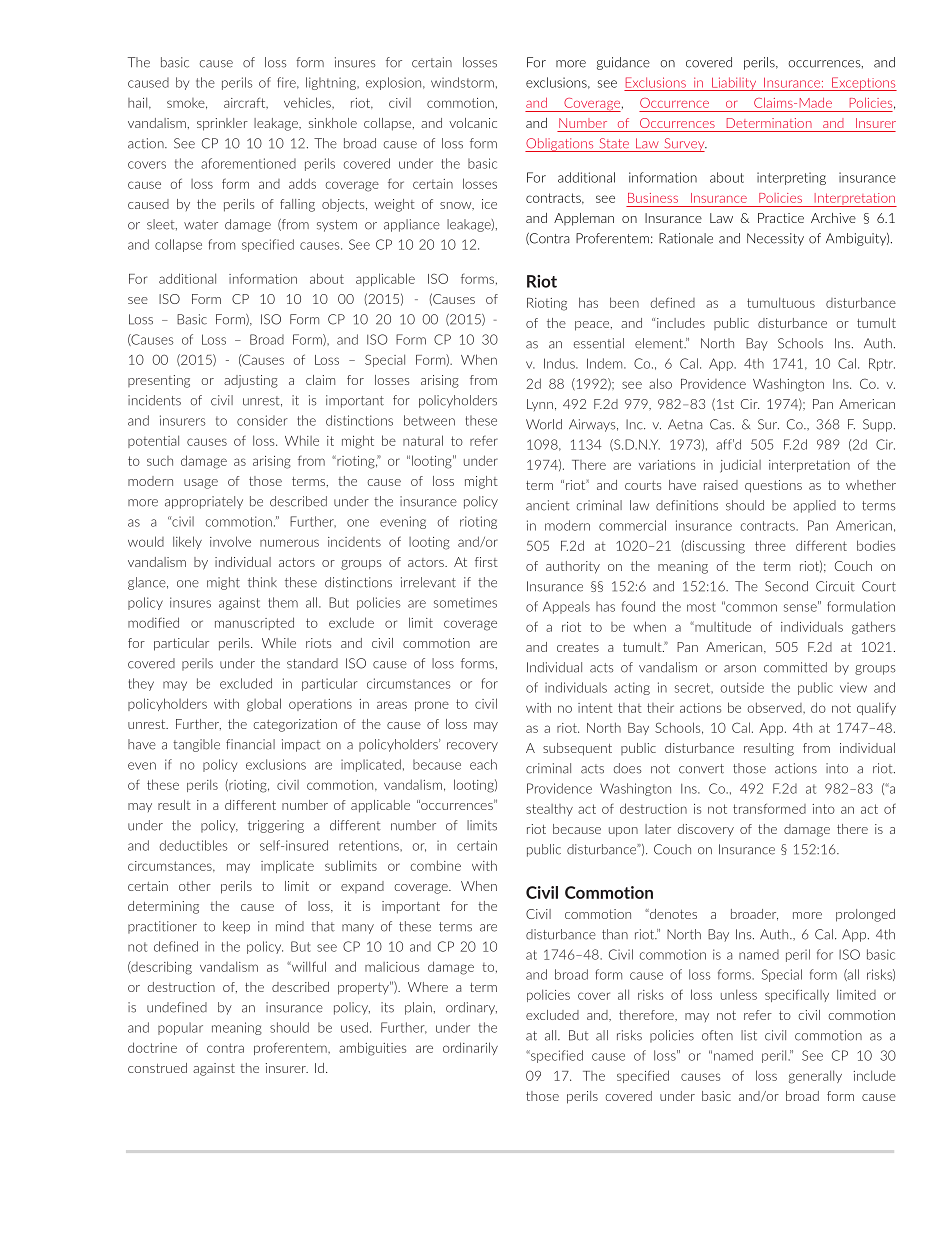 The width and height of the screenshot is (952, 1233). Describe the element at coordinates (262, 420) in the screenshot. I see `consider` at that location.
